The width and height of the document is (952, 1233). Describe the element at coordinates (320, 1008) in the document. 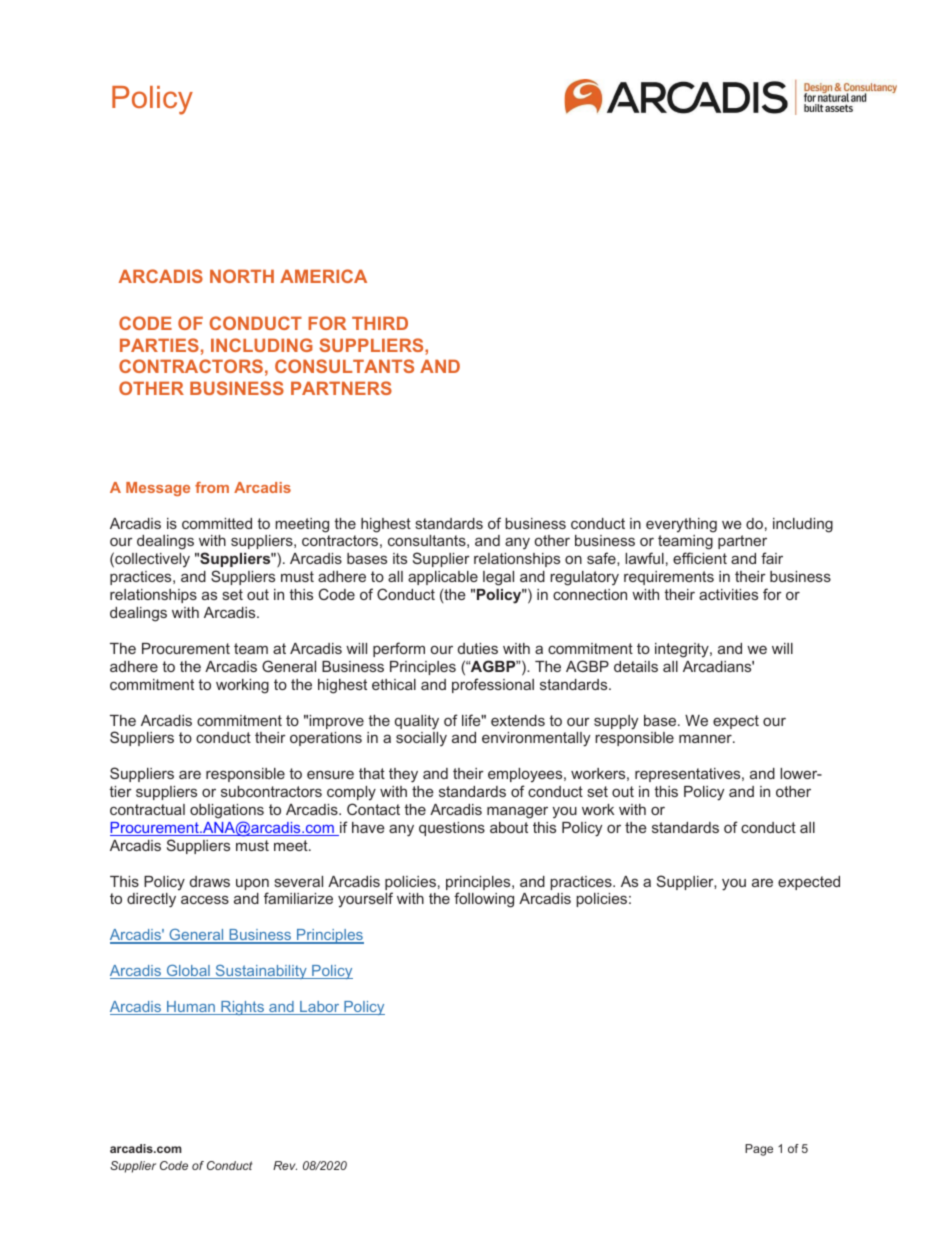

I see `Labor` at that location.
